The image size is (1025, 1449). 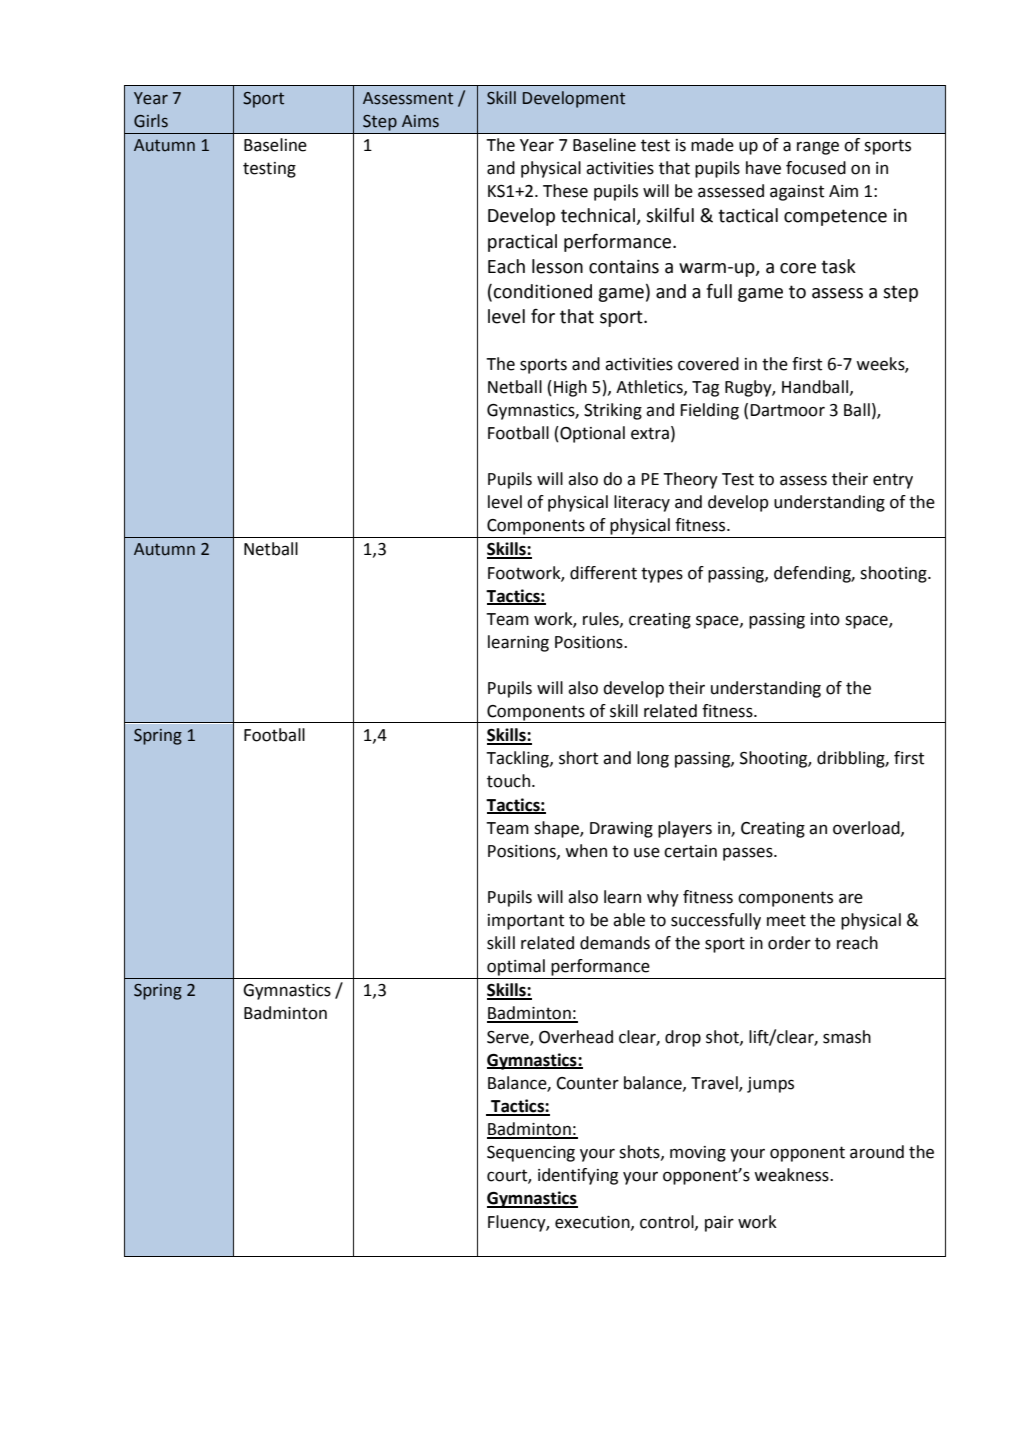 What do you see at coordinates (578, 1176) in the page?
I see `identifying` at bounding box center [578, 1176].
